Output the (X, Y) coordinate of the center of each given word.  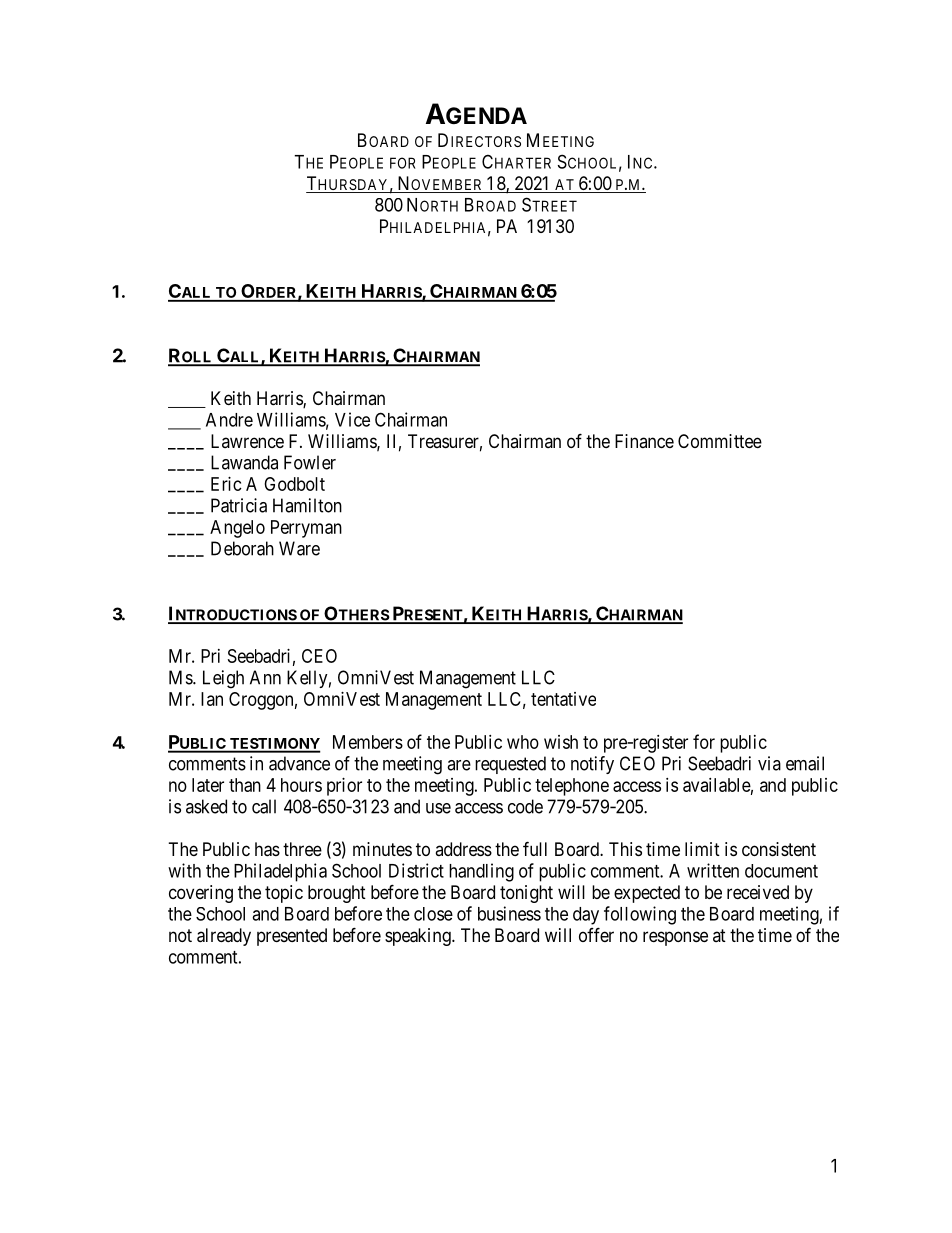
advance (299, 763)
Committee (720, 441)
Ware (299, 548)
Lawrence (247, 441)
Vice (352, 419)
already (224, 937)
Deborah (242, 548)
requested (510, 765)
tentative (563, 699)
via (769, 763)
